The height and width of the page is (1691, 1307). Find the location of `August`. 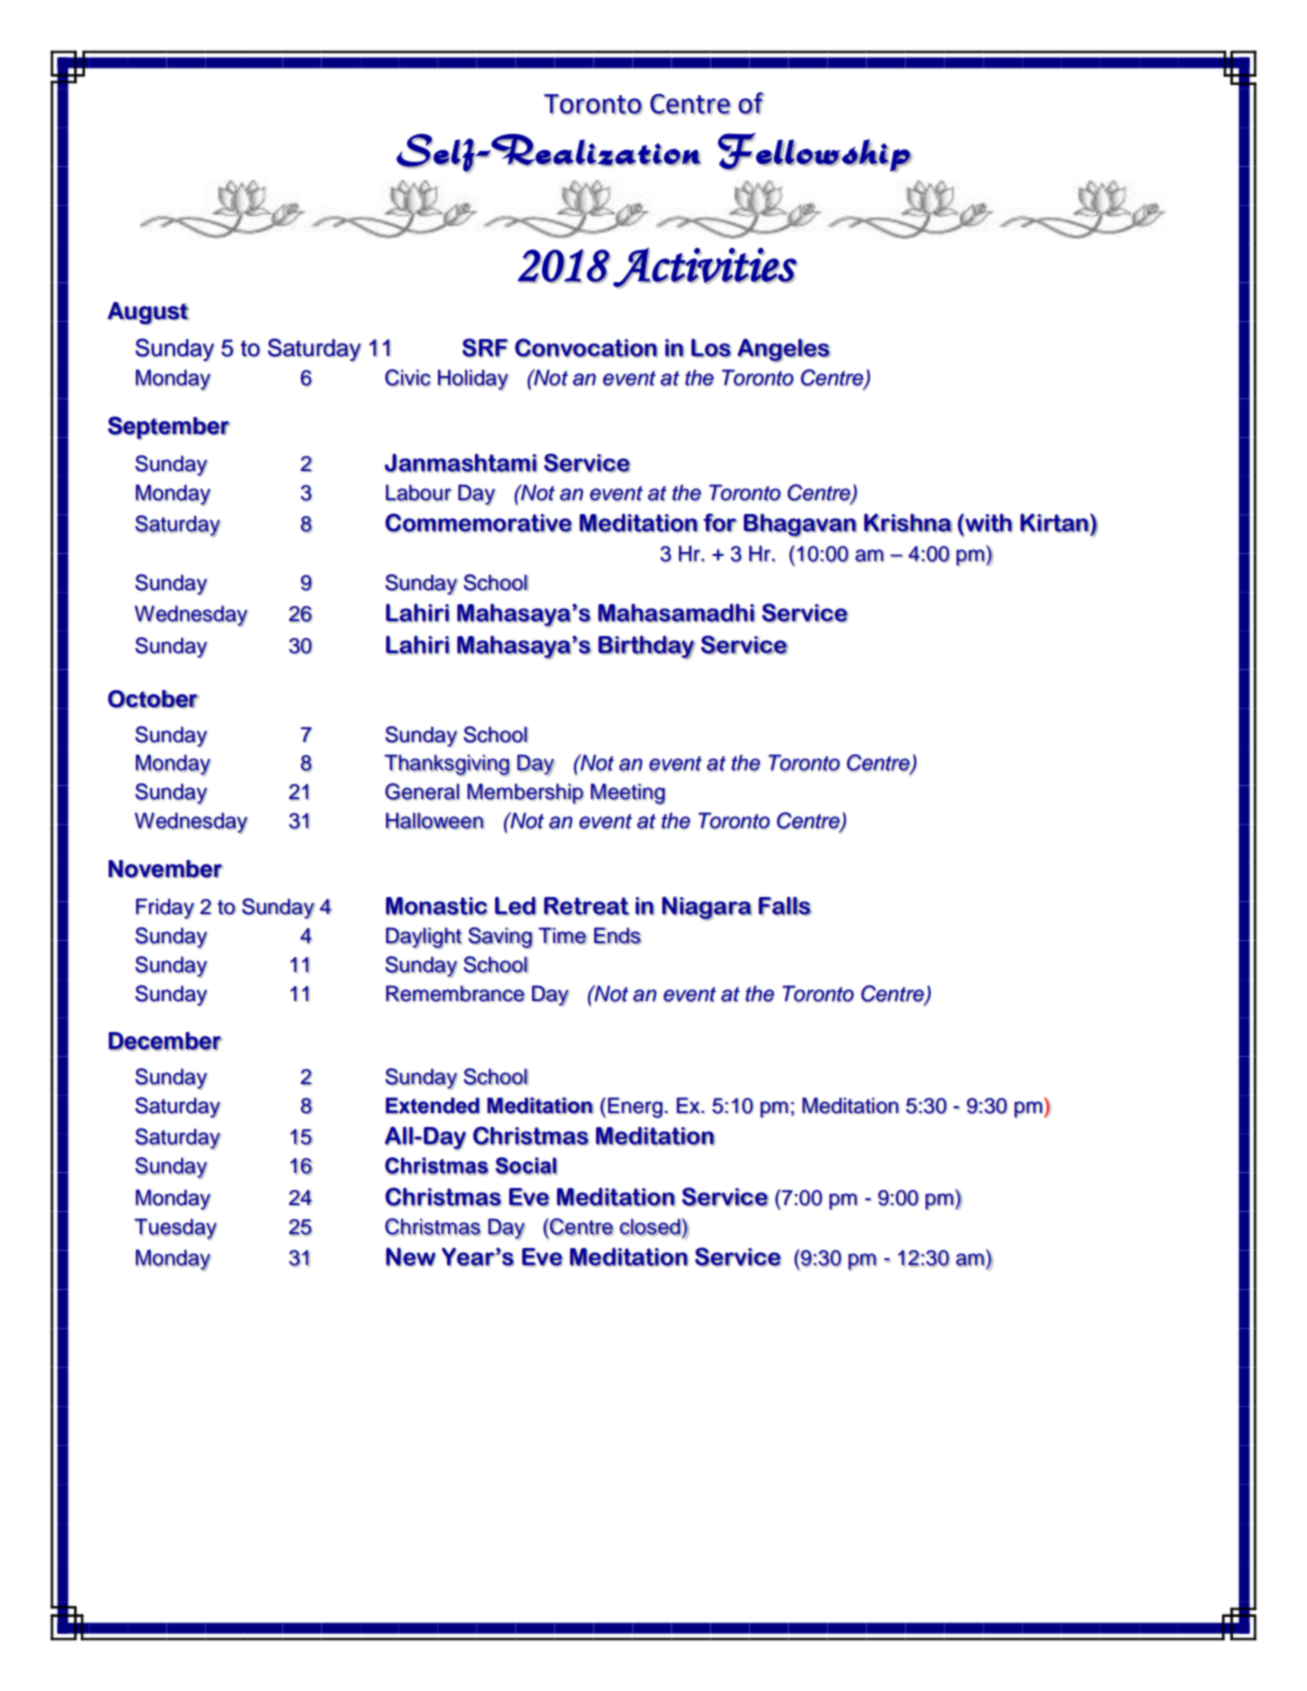

August is located at coordinates (148, 313).
